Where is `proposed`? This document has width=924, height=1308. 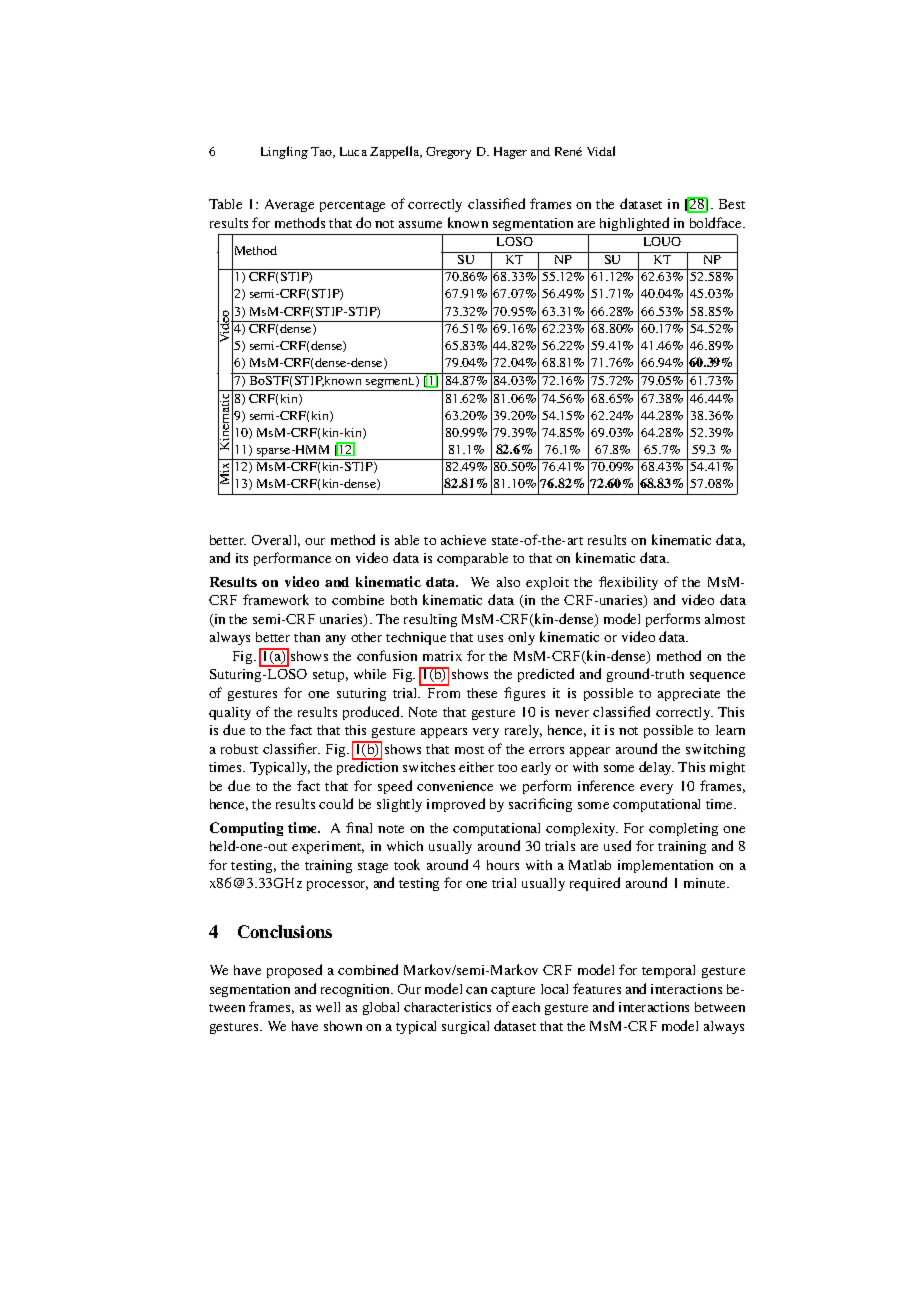
proposed is located at coordinates (294, 971).
